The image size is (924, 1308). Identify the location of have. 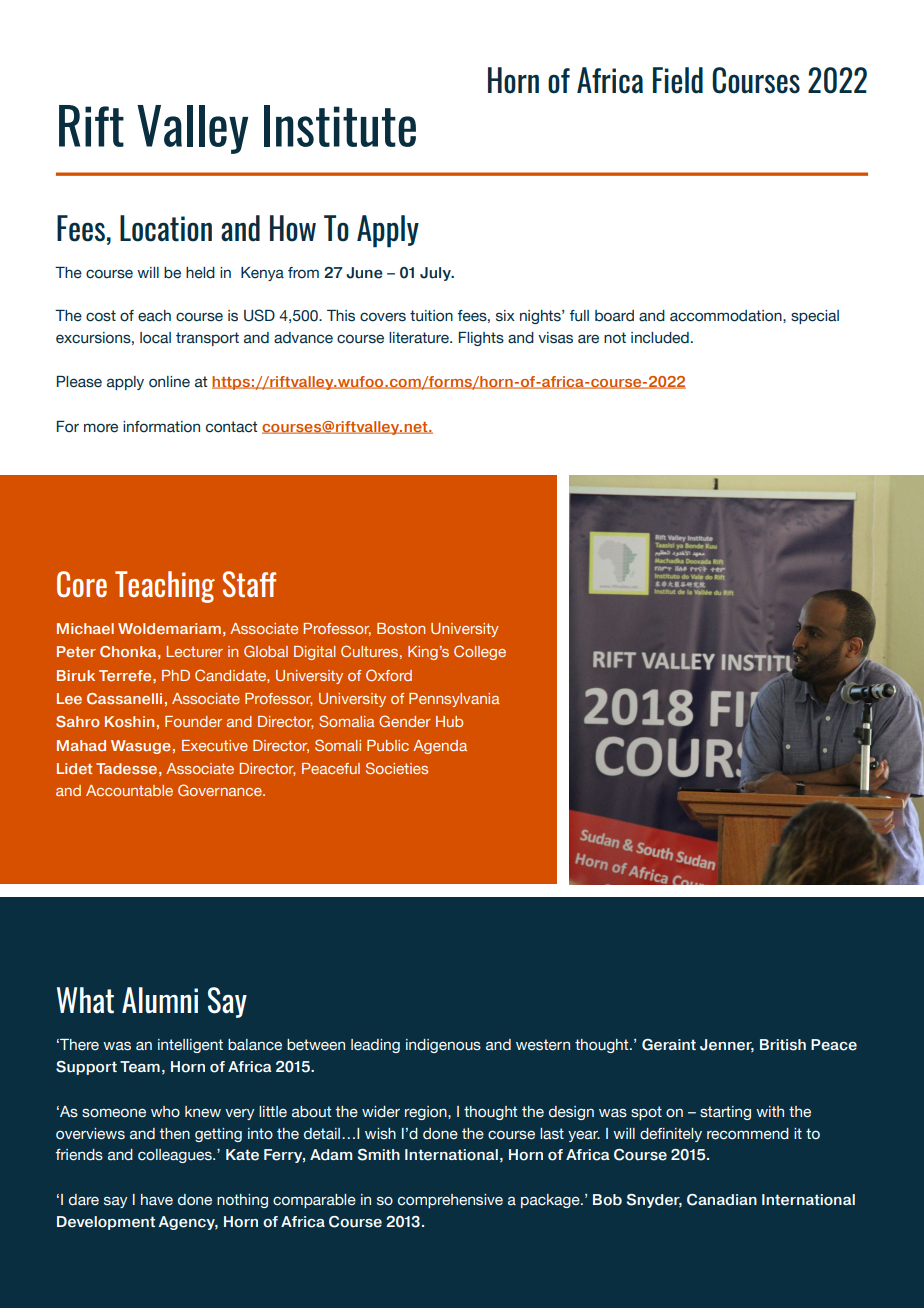
(157, 1200).
